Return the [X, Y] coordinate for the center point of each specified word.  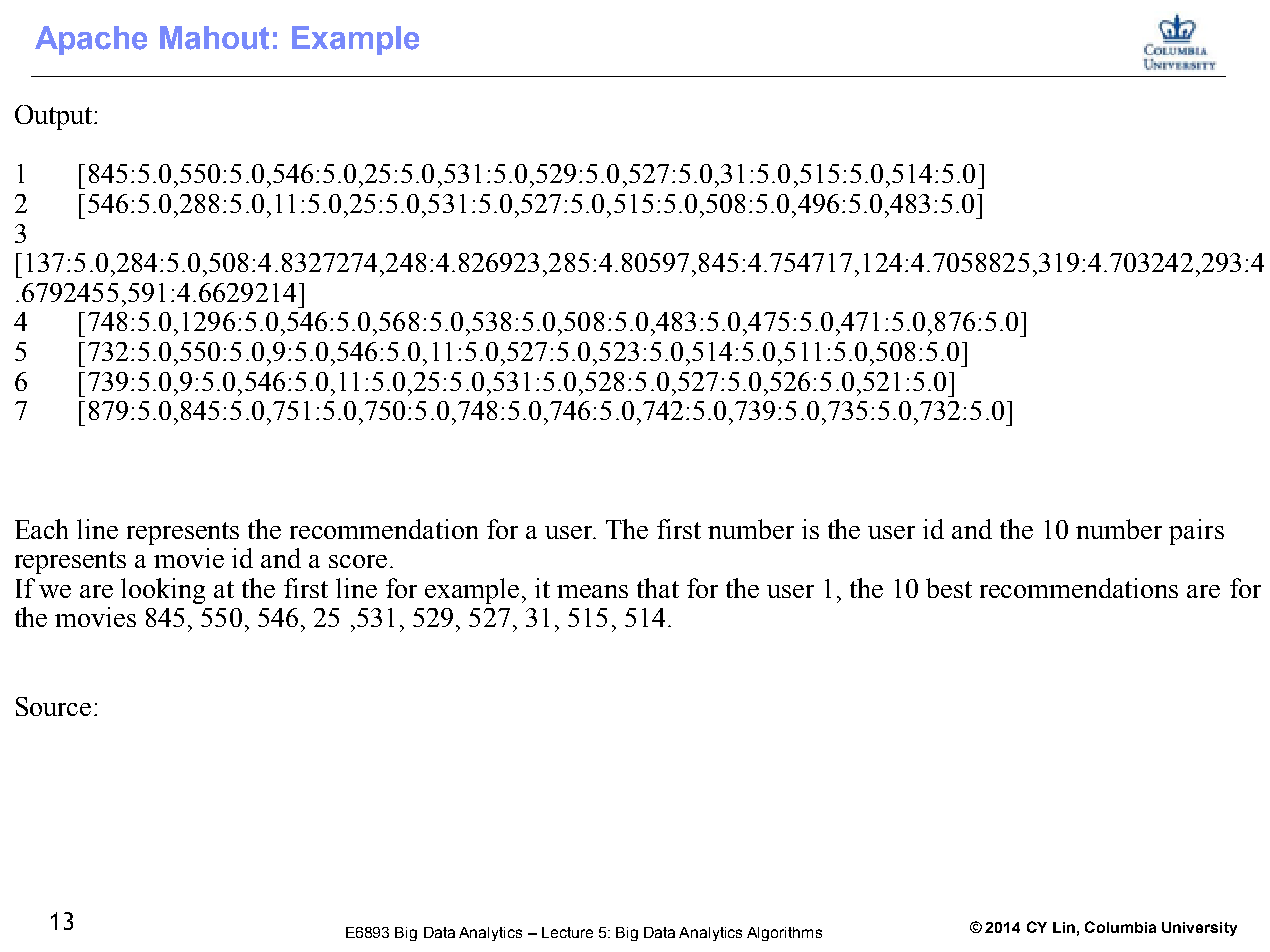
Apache [91, 40]
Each [41, 529]
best [949, 588]
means [592, 591]
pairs [1196, 532]
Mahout [214, 38]
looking [163, 591]
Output [55, 117]
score [358, 561]
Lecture [567, 932]
